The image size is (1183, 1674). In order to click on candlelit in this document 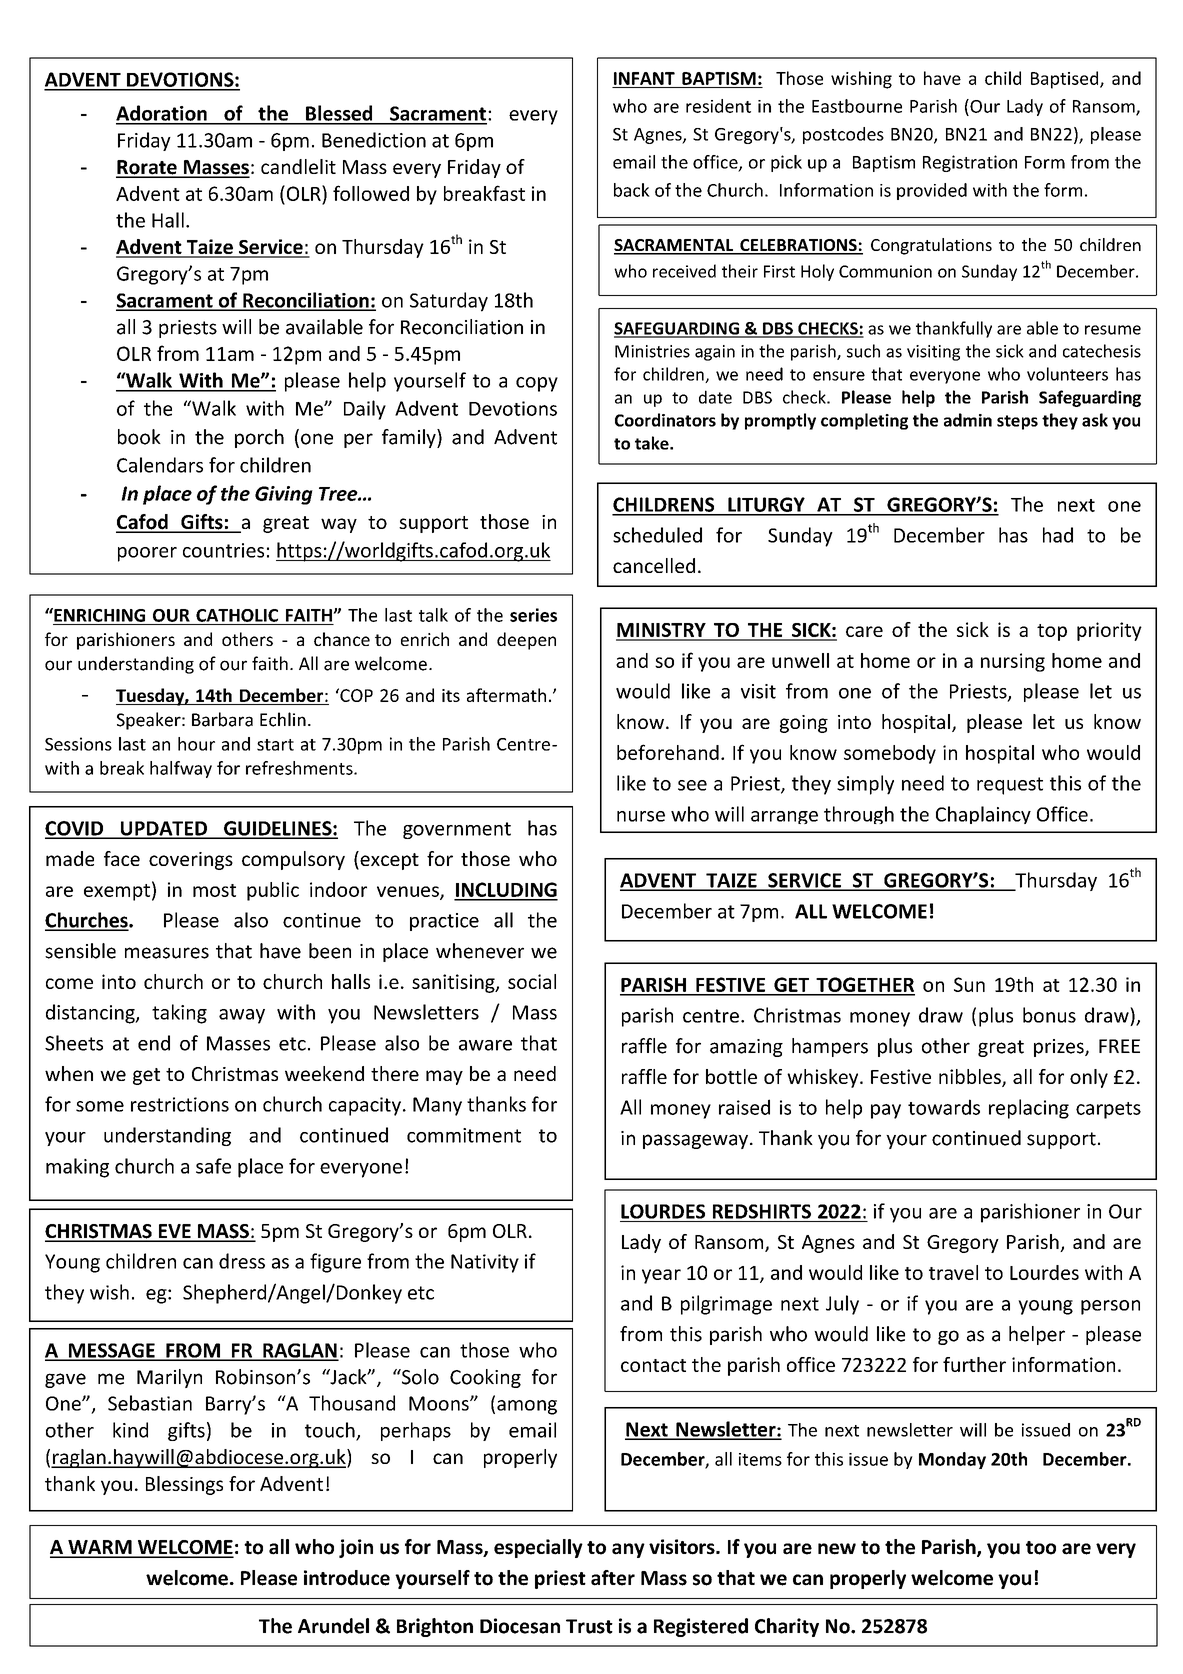, I will do `click(298, 166)`.
